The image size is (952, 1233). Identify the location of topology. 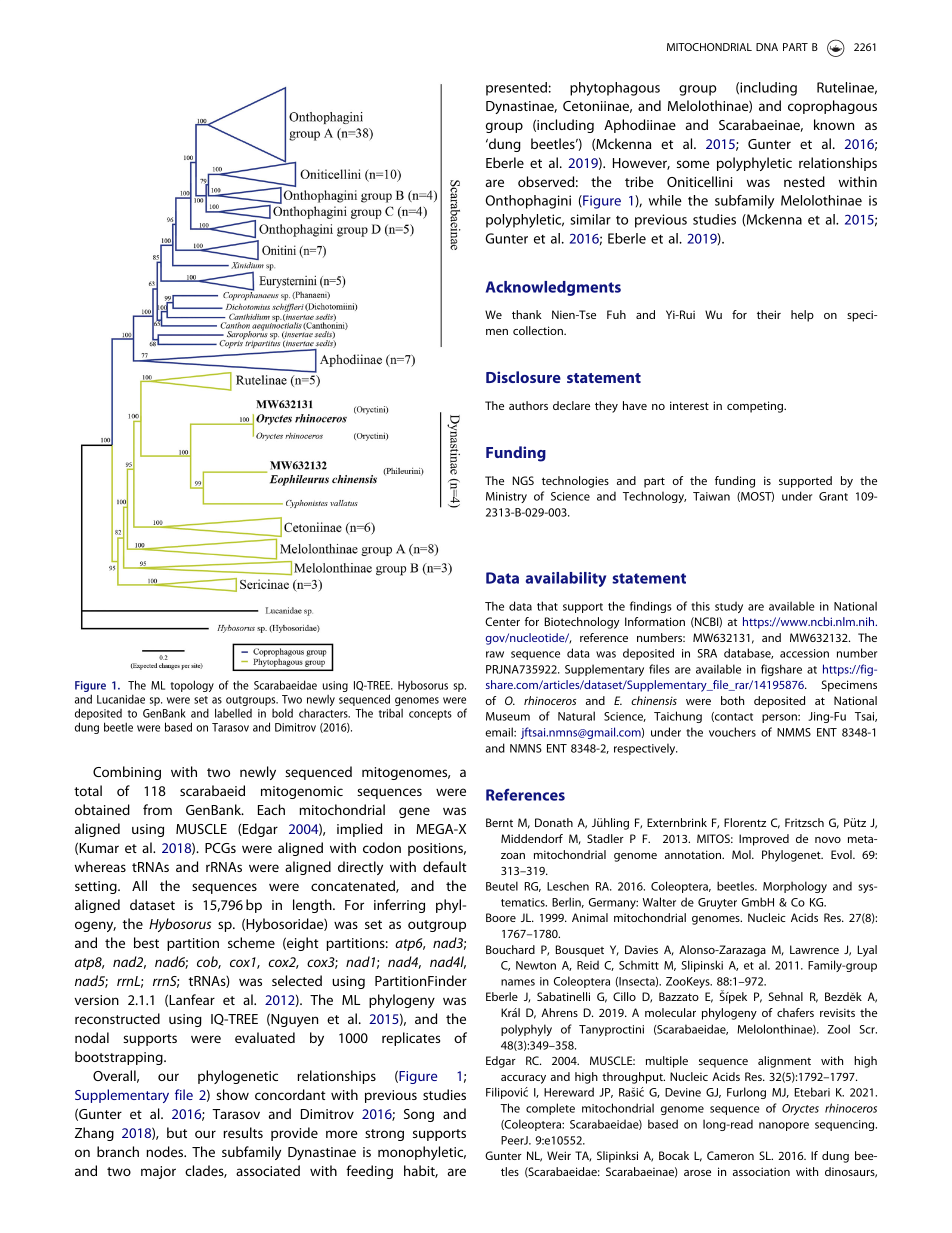
(192, 686).
